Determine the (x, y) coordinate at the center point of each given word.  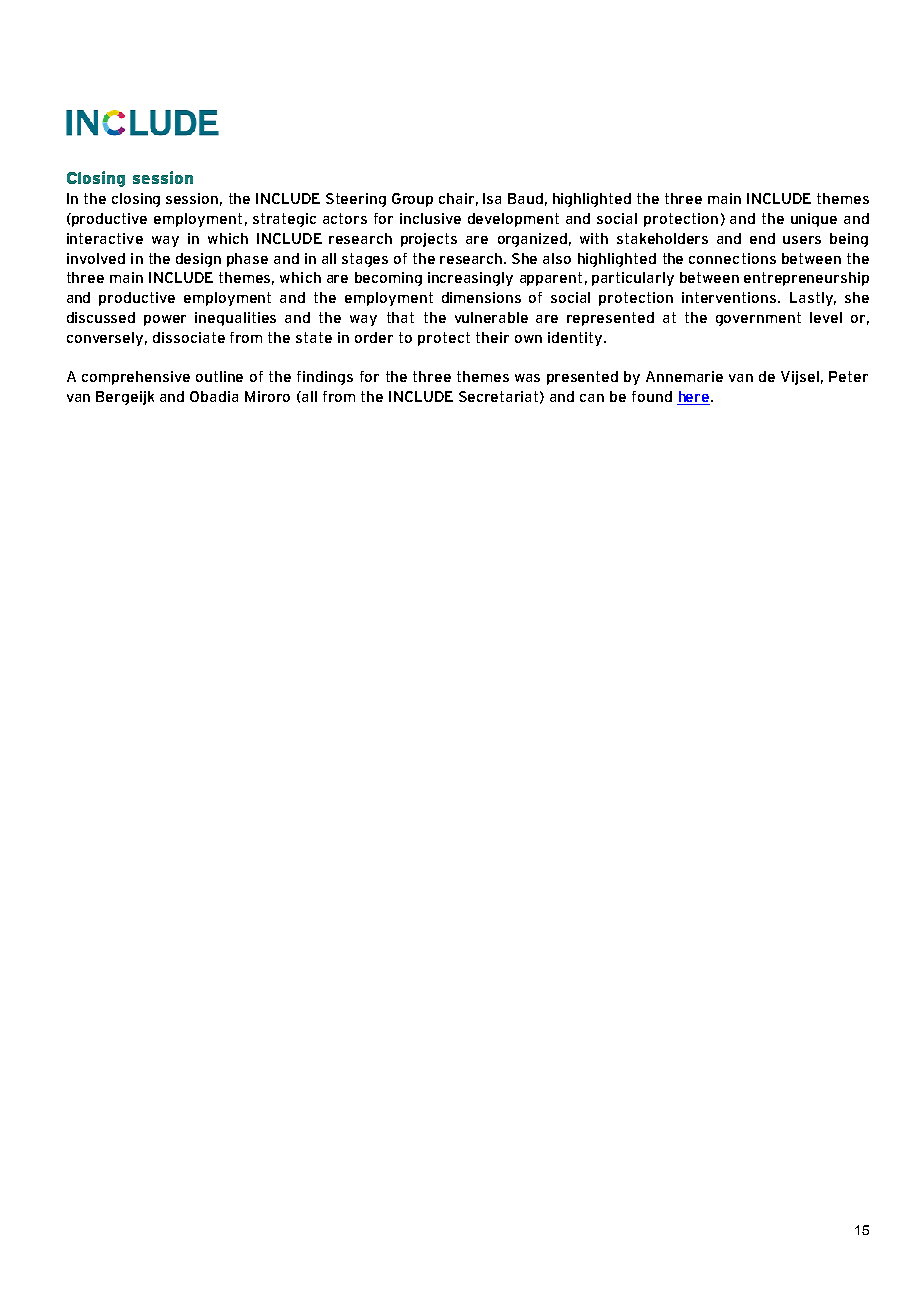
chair (456, 198)
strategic (284, 220)
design (198, 260)
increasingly (470, 279)
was (527, 378)
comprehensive (136, 378)
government (758, 319)
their (492, 337)
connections (732, 258)
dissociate (189, 337)
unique (814, 220)
